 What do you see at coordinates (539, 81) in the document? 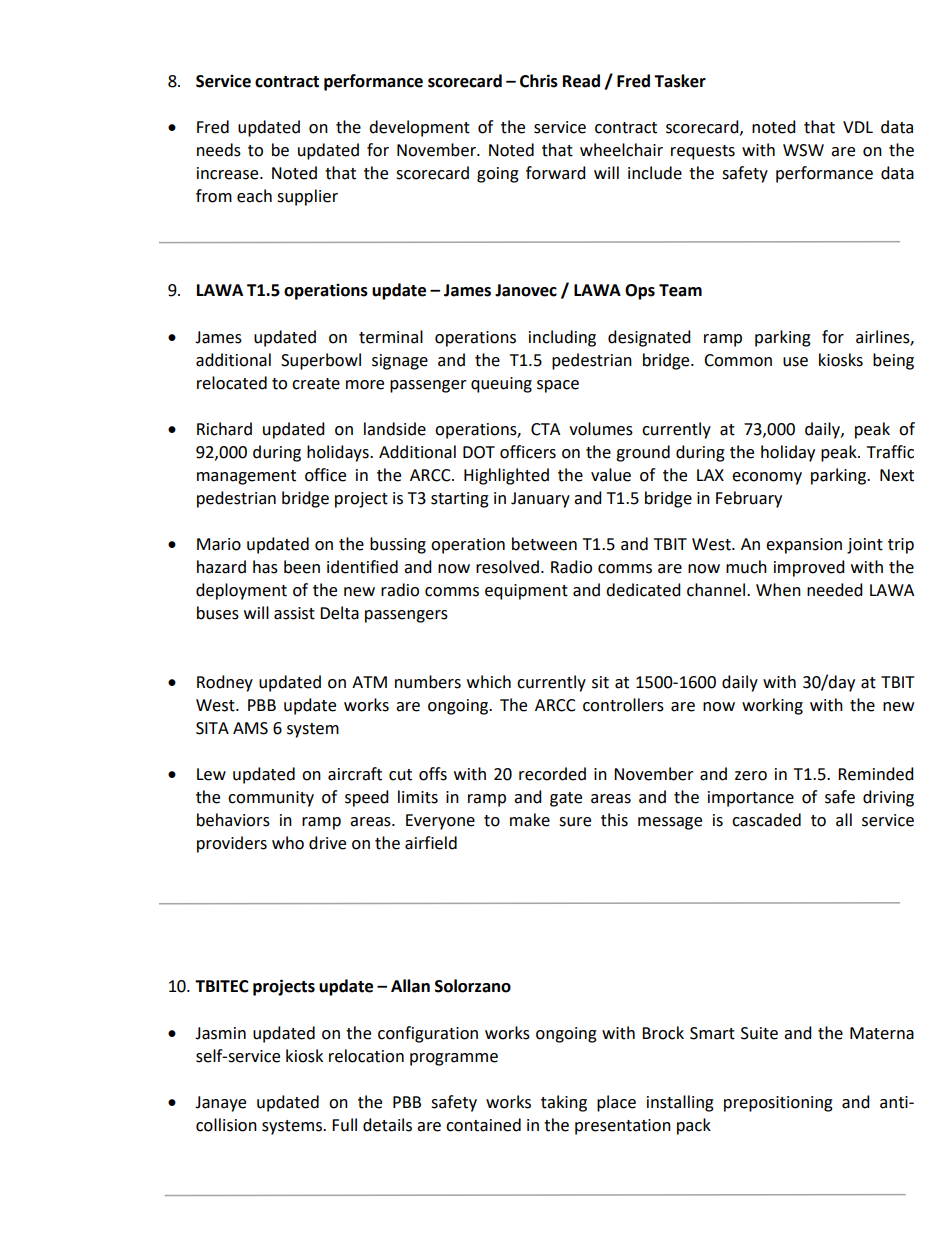
I see `Chris` at bounding box center [539, 81].
